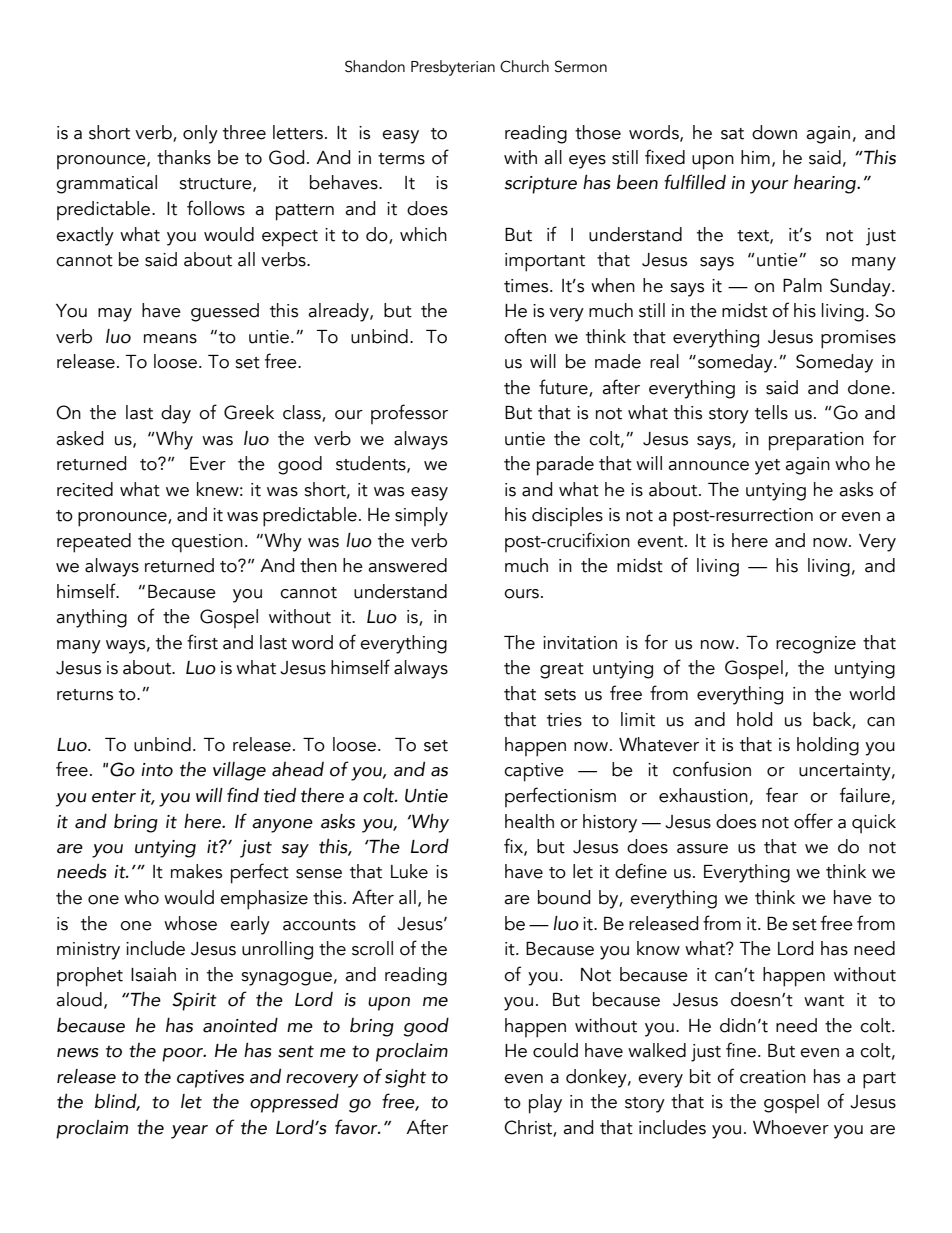 Image resolution: width=952 pixels, height=1233 pixels. Describe the element at coordinates (773, 1077) in the screenshot. I see `creation` at that location.
